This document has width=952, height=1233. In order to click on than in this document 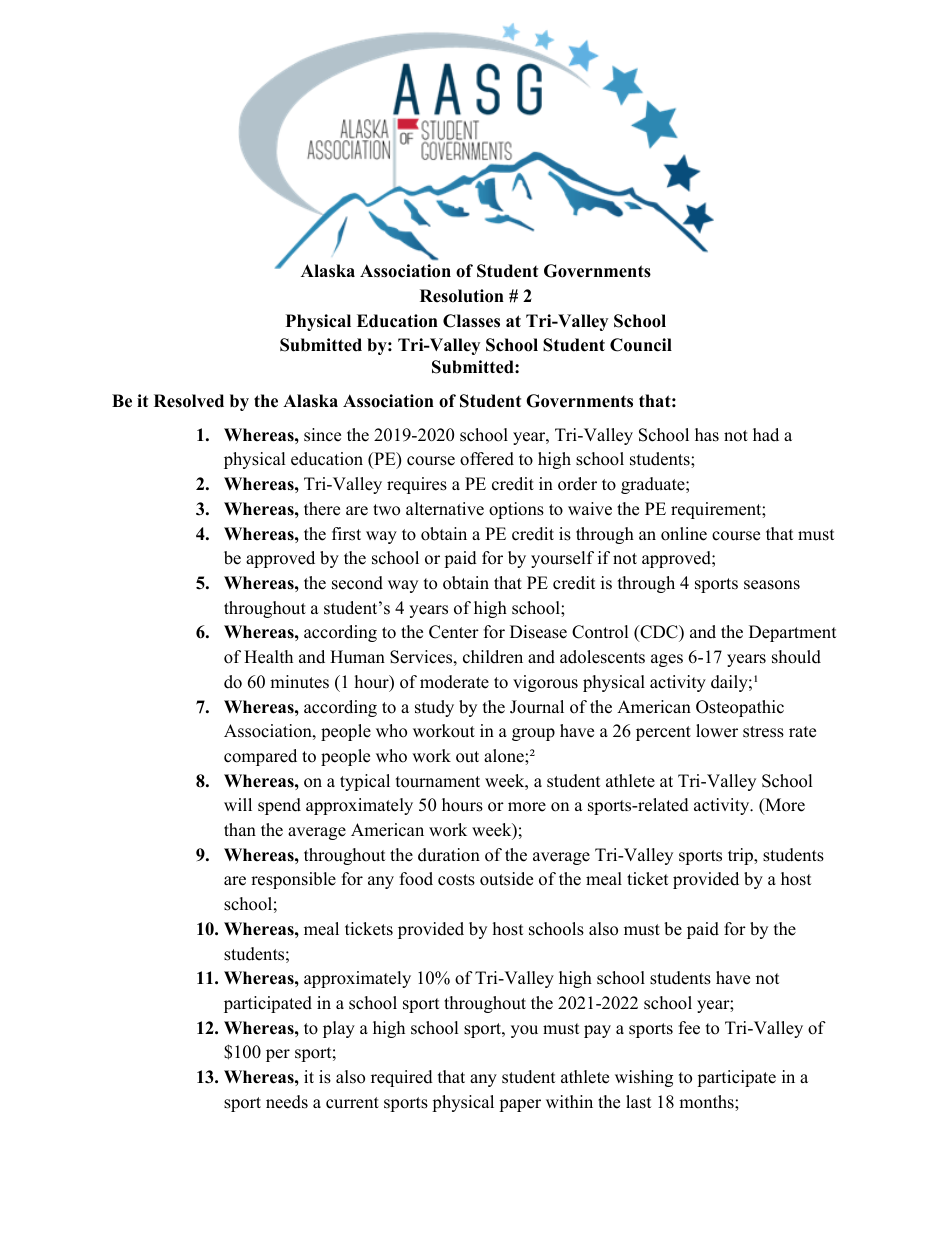, I will do `click(240, 829)`.
